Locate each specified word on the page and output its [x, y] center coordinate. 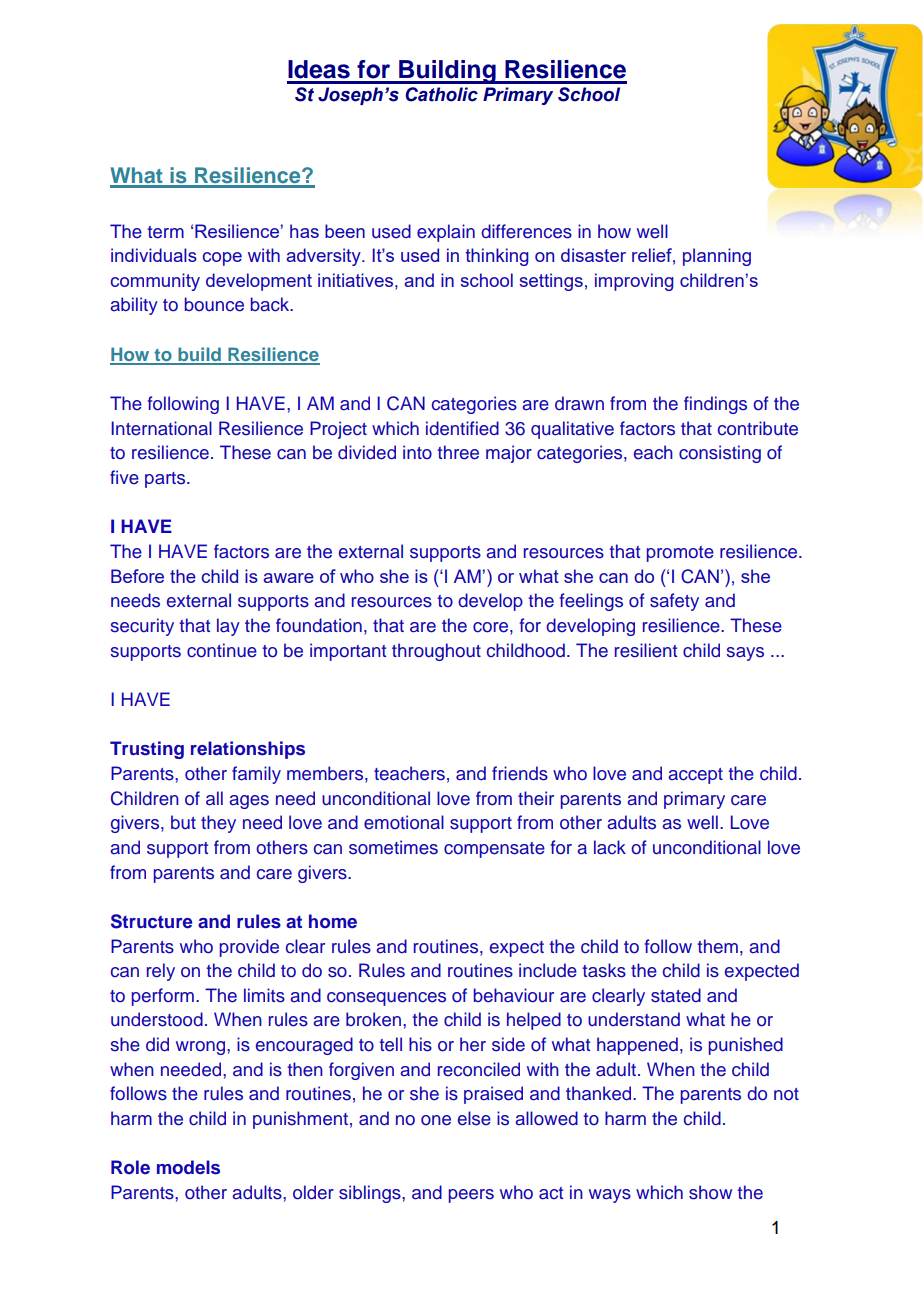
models [188, 1167]
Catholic [441, 94]
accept [695, 776]
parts [166, 480]
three [458, 452]
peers [471, 1196]
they [218, 824]
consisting [720, 454]
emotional [404, 822]
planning [717, 257]
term [165, 232]
